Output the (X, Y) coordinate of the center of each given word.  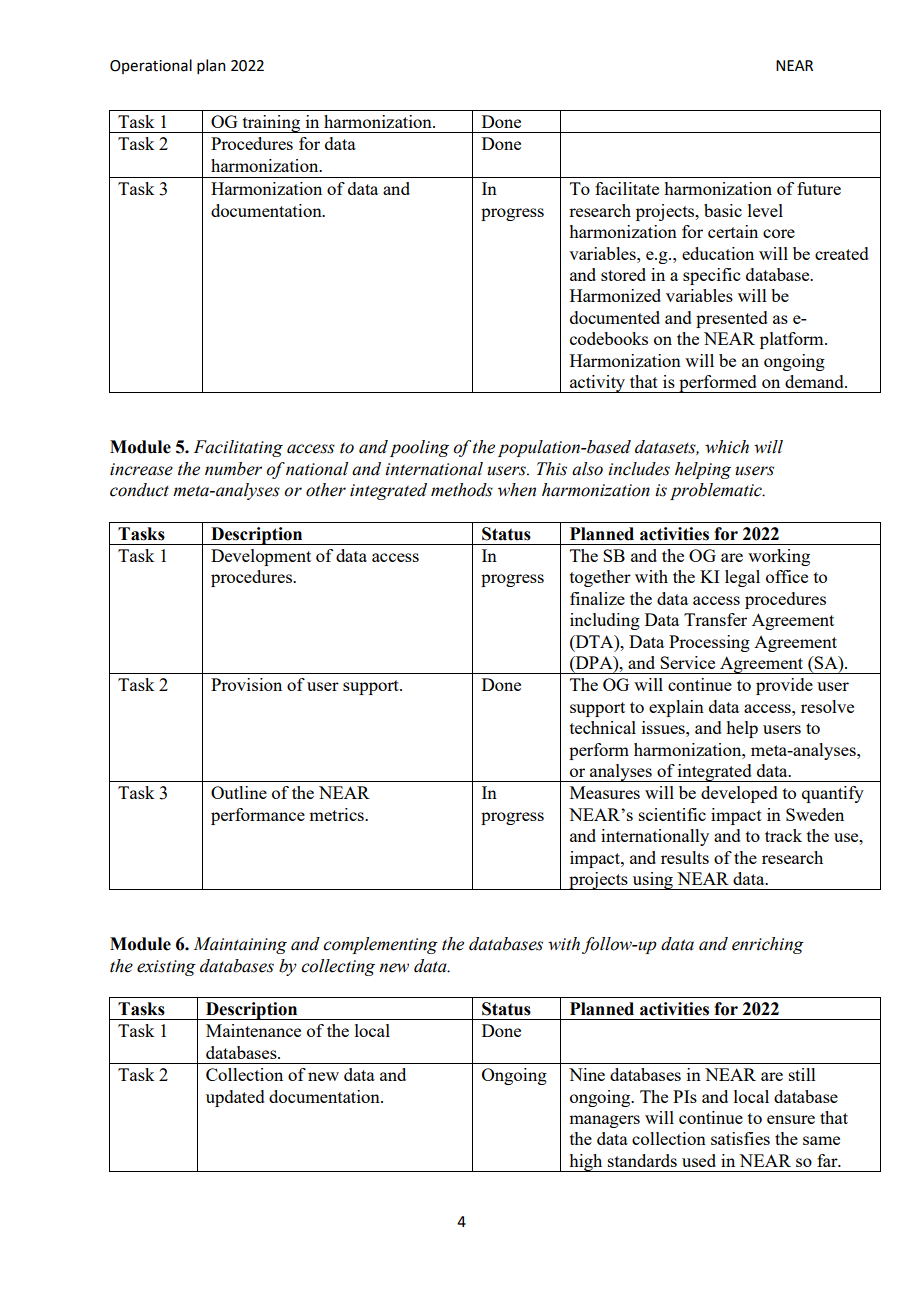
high (586, 1163)
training (271, 124)
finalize (597, 598)
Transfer (715, 619)
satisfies (740, 1138)
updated (235, 1098)
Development (261, 557)
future (819, 188)
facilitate (627, 188)
